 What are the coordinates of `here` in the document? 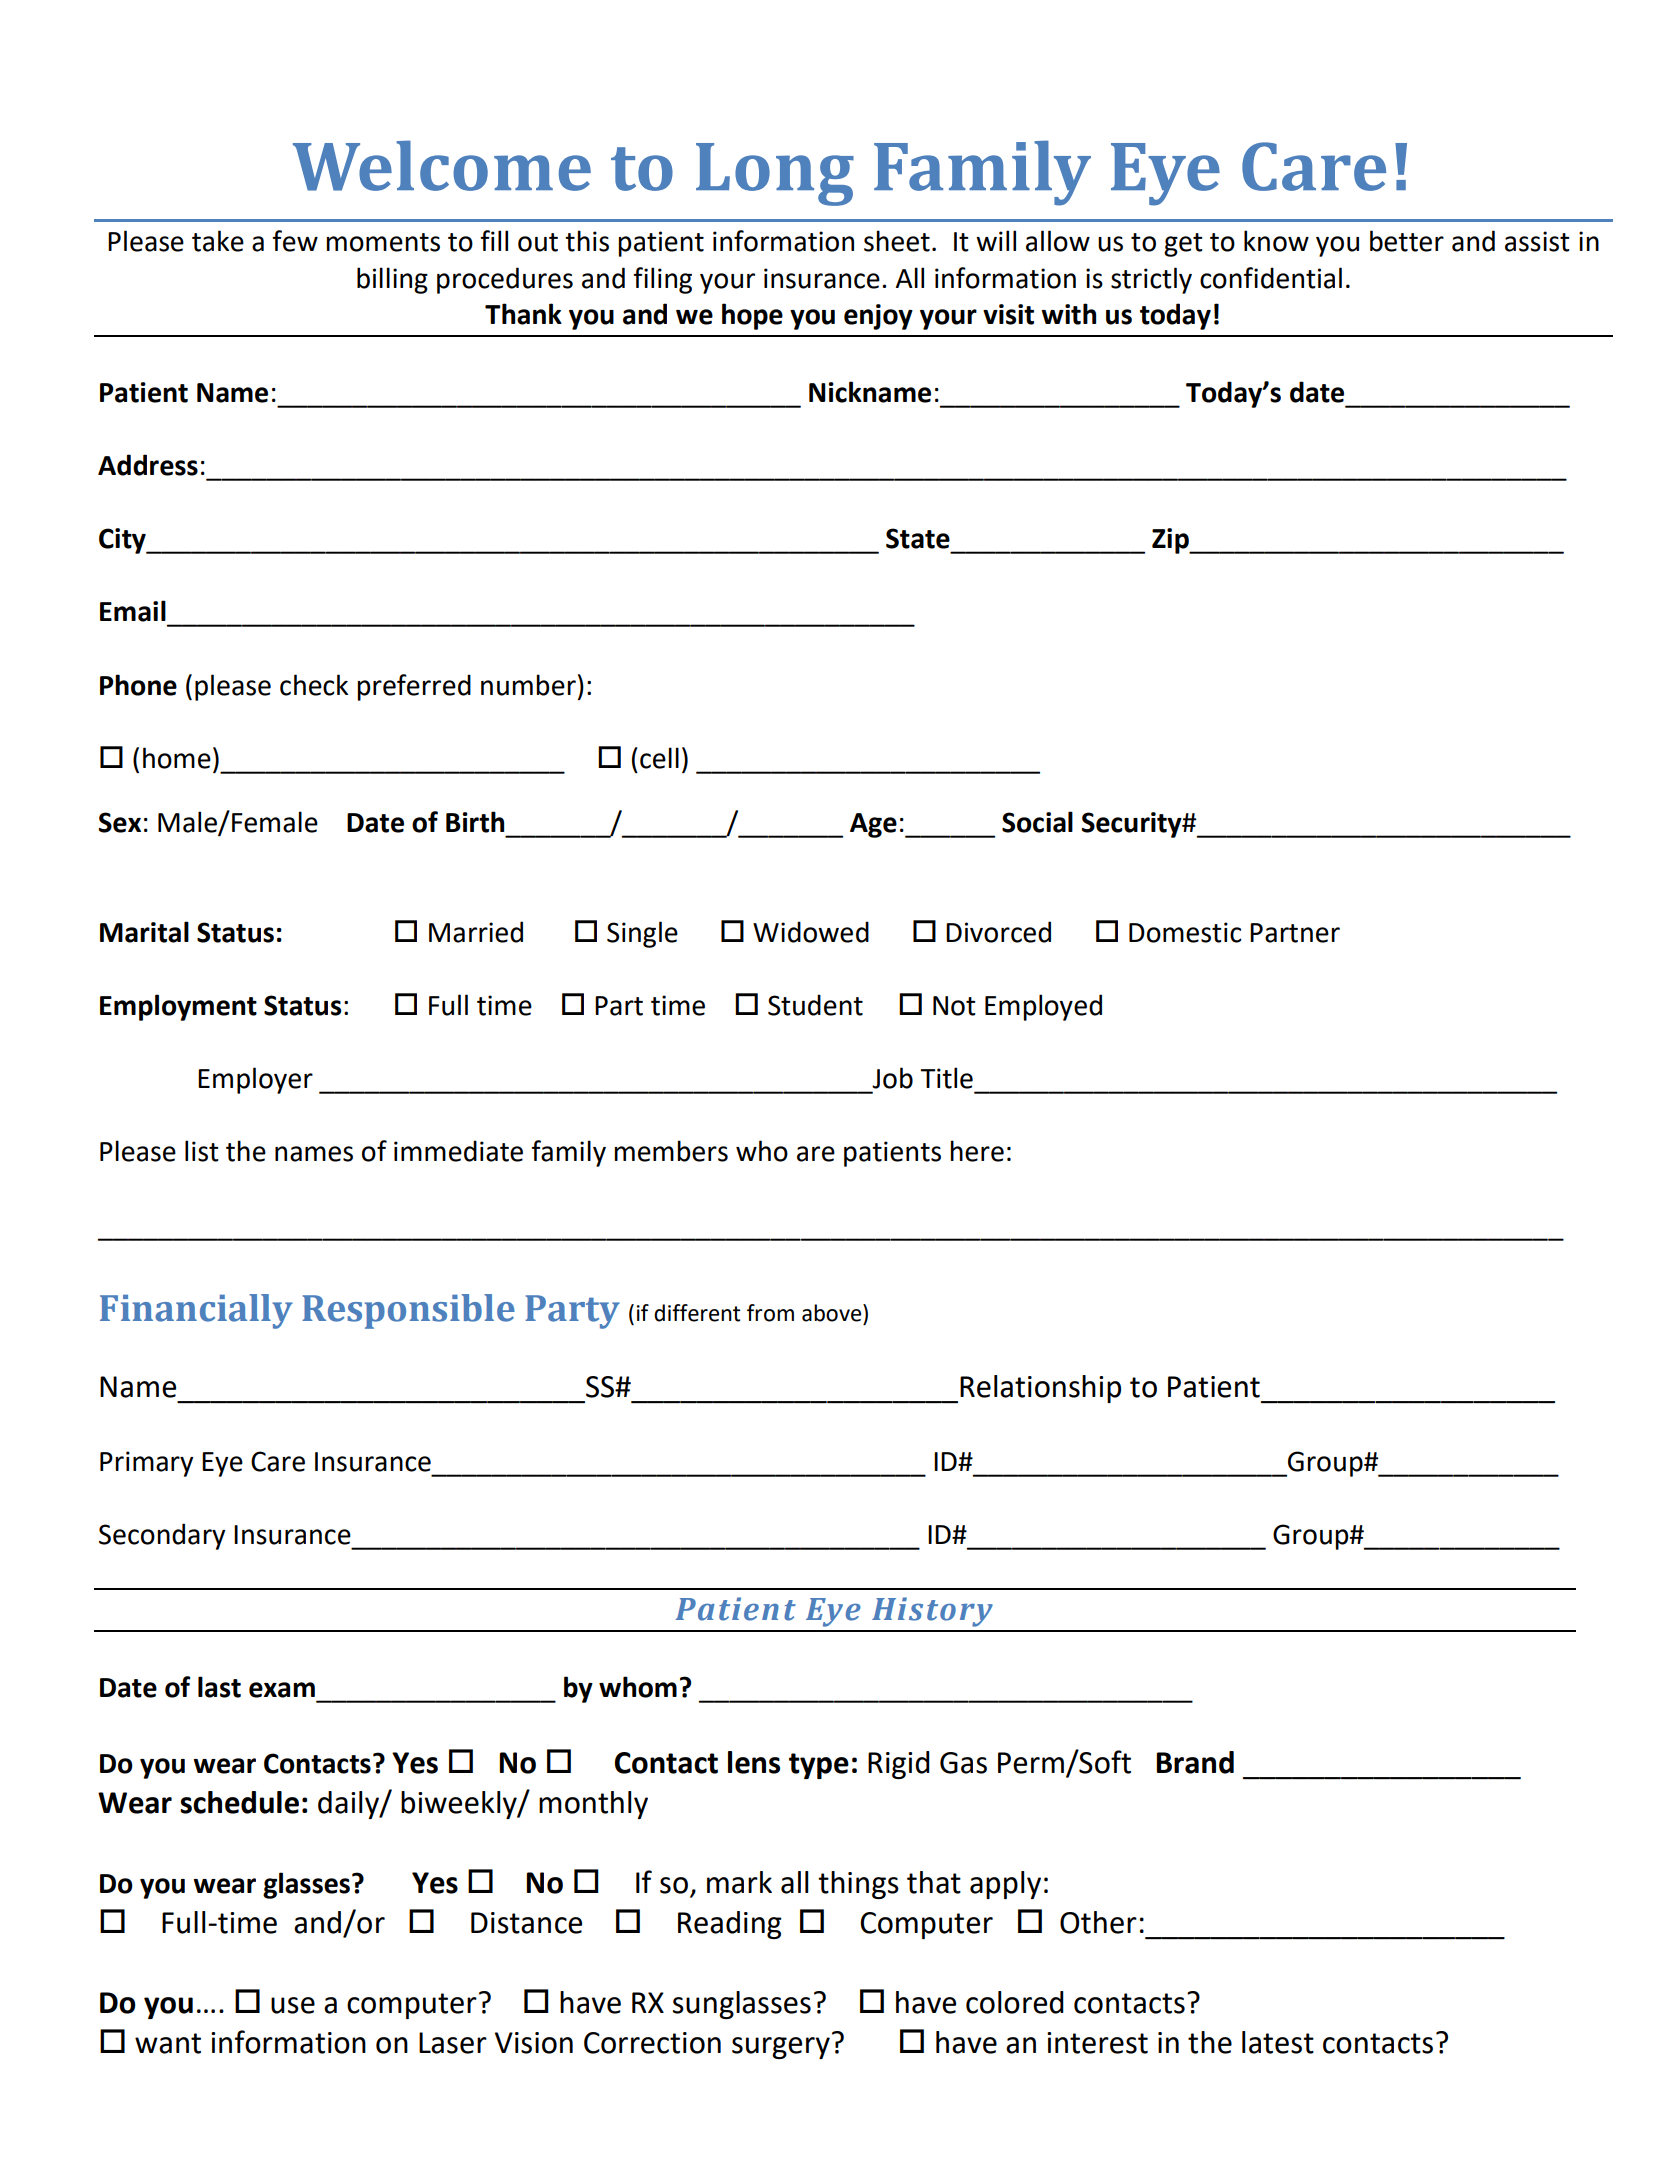 It's located at (977, 1151).
